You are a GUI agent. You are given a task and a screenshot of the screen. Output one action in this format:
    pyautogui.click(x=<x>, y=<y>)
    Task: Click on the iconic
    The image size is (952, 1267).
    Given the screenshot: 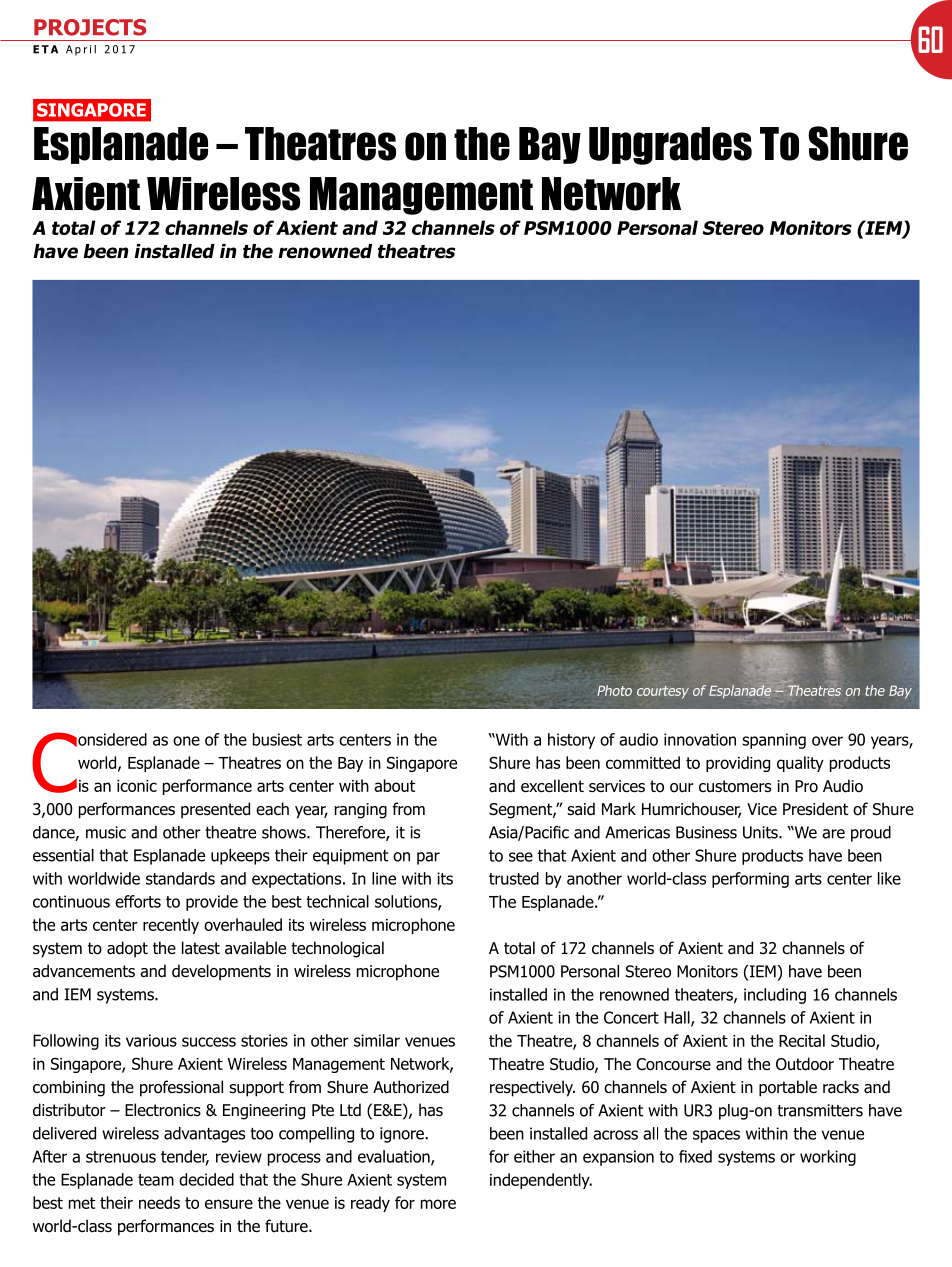 What is the action you would take?
    pyautogui.click(x=137, y=786)
